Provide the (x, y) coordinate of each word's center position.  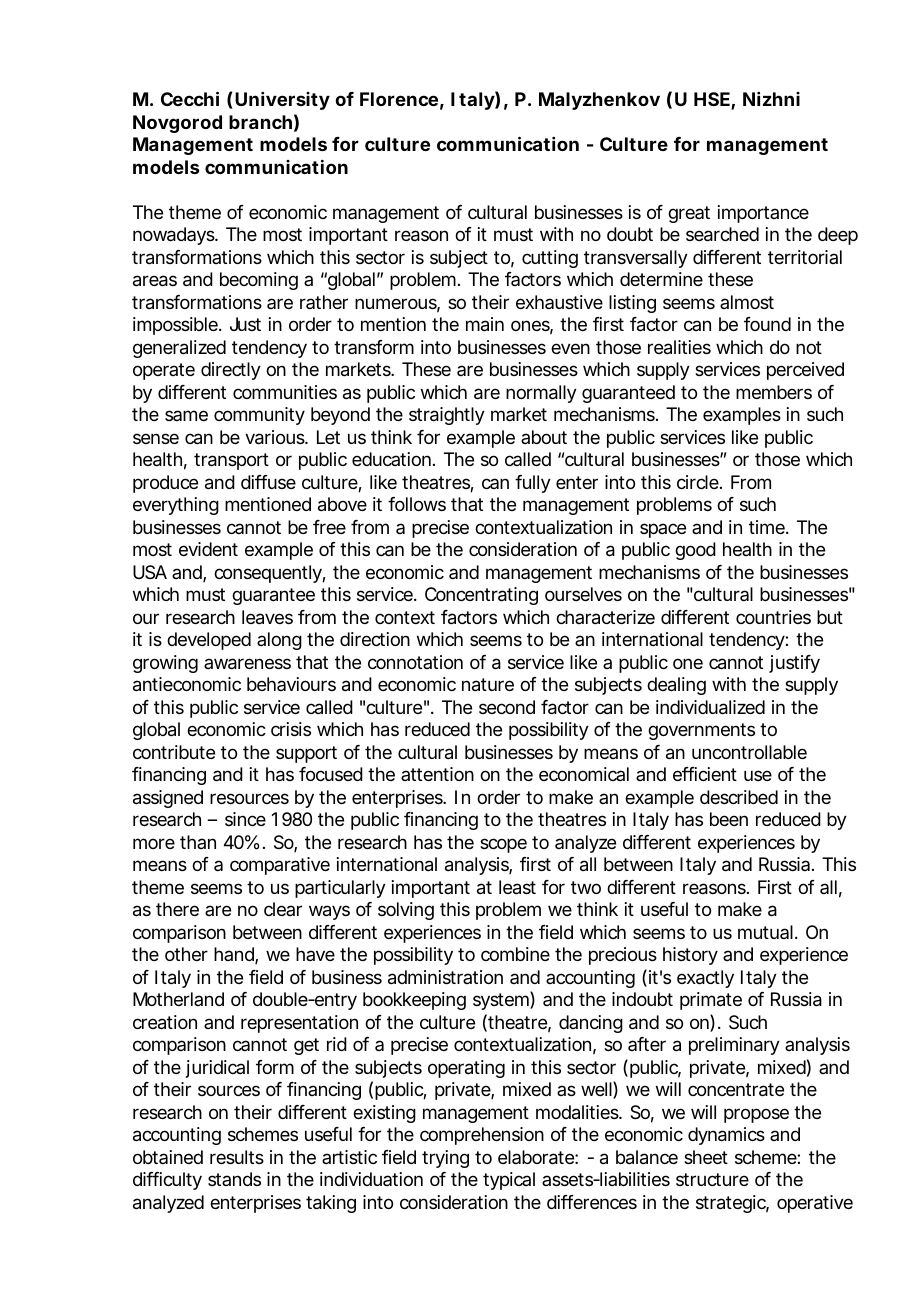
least (517, 887)
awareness (247, 664)
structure (712, 1179)
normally (541, 394)
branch (260, 122)
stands (234, 1179)
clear (283, 909)
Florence (399, 99)
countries (773, 617)
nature (488, 685)
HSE (712, 99)
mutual (765, 932)
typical (509, 1181)
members (774, 392)
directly (231, 371)
